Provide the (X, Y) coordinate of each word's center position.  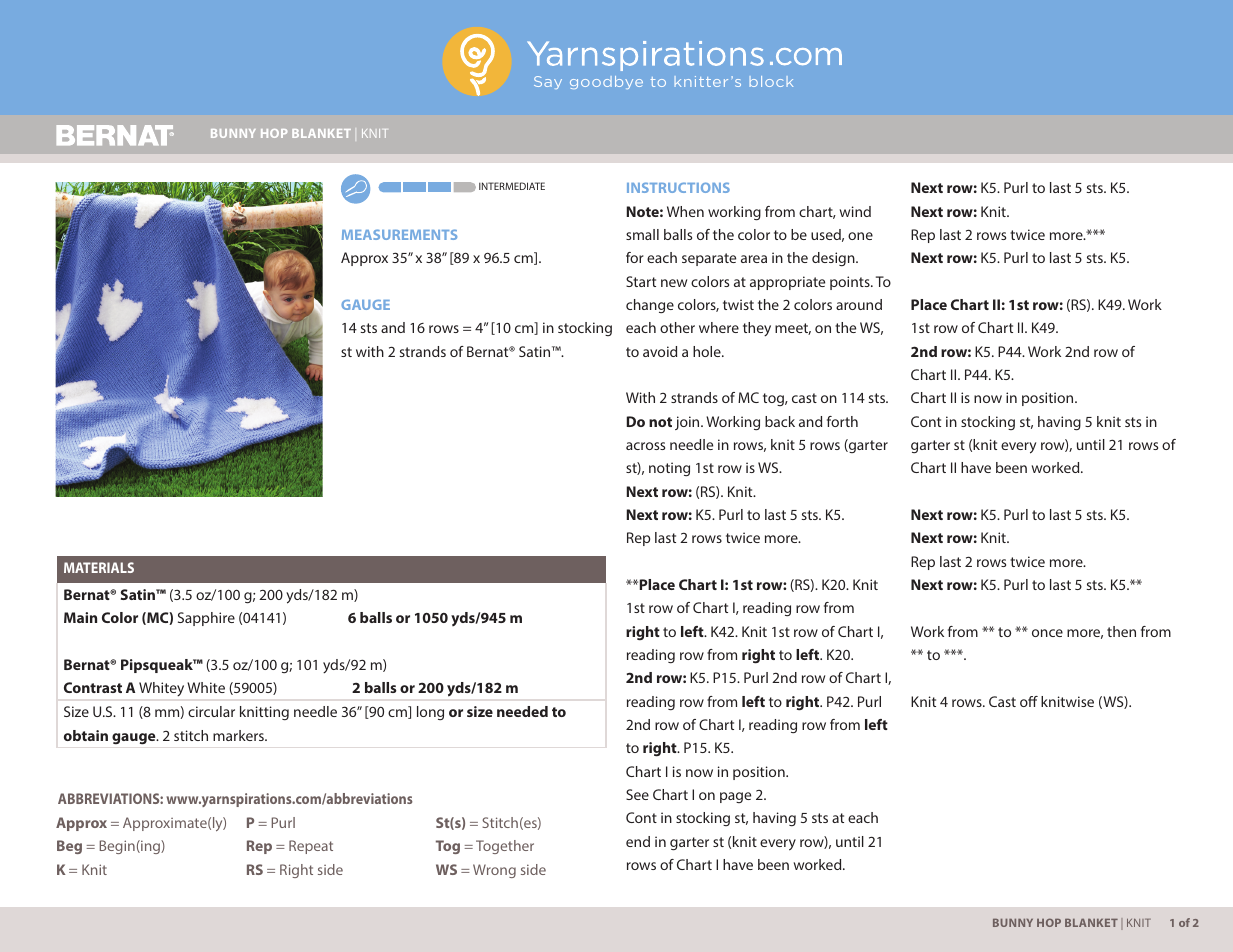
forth (842, 421)
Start (641, 281)
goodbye (606, 82)
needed (522, 711)
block (771, 81)
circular (211, 711)
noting (669, 469)
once (1047, 633)
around (859, 304)
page (735, 797)
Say (548, 82)
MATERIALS (99, 567)
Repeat (311, 847)
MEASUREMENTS (399, 234)
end (638, 841)
